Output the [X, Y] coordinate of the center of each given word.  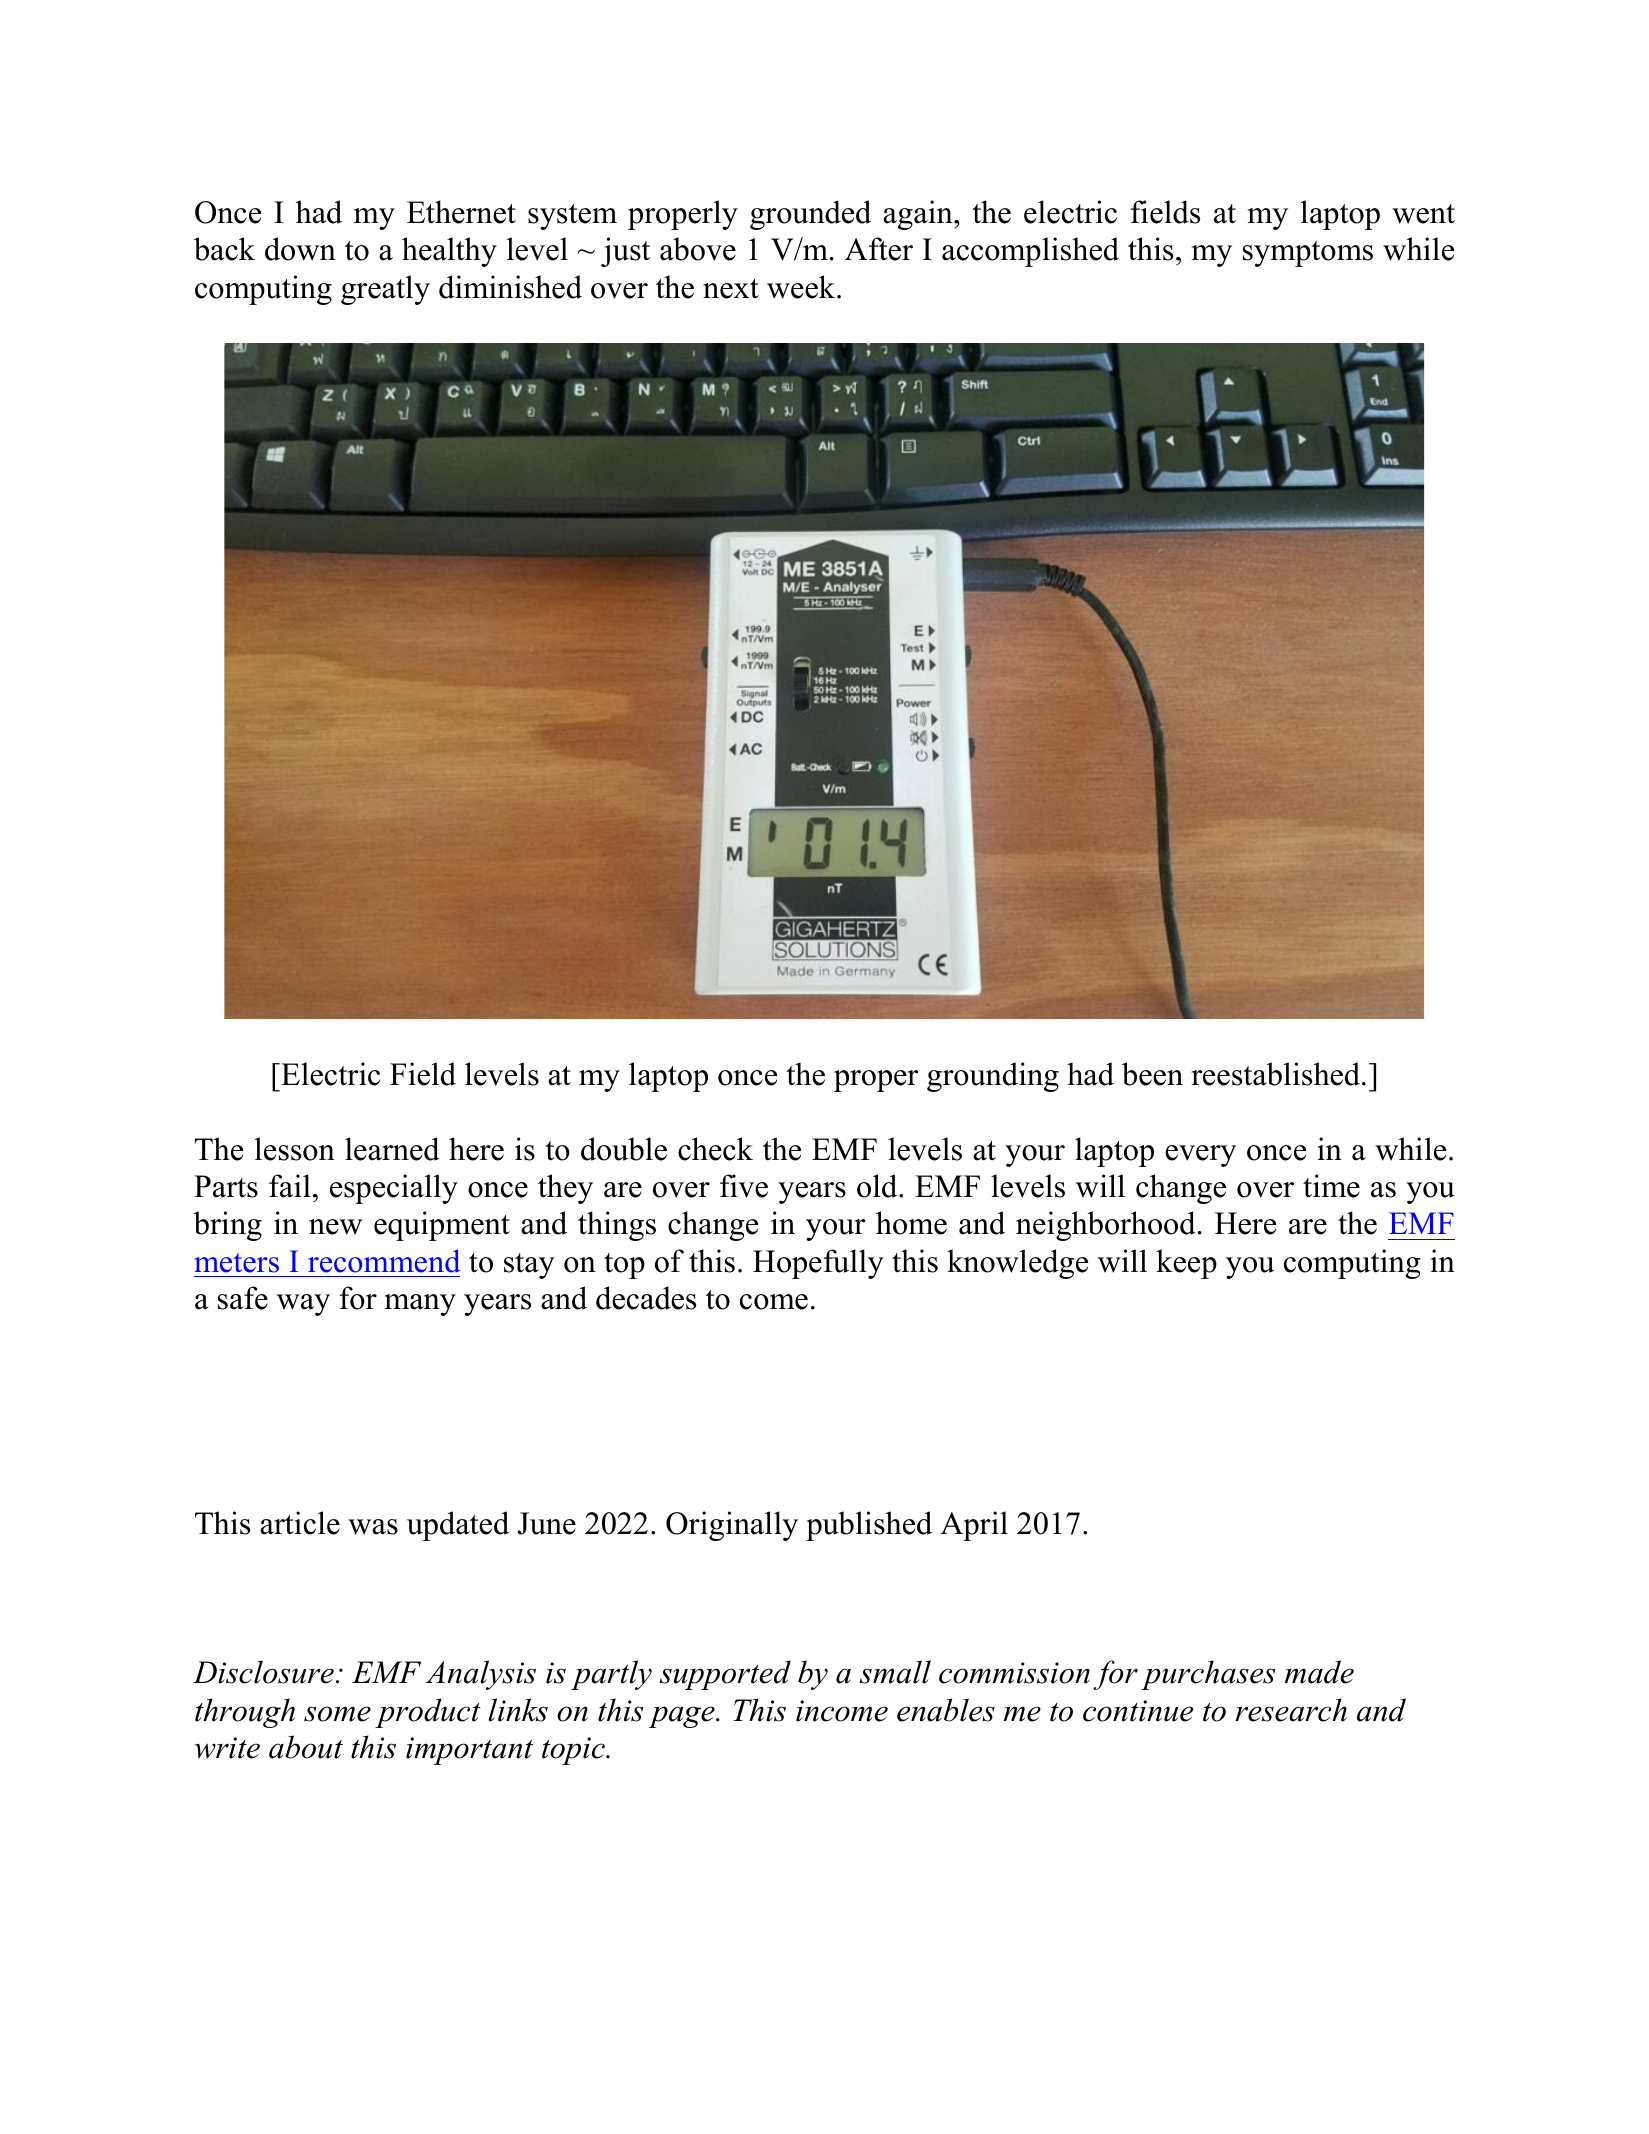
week [802, 287]
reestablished [1277, 1074]
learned [392, 1149]
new [335, 1227]
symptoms [1308, 254]
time [1331, 1186]
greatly [385, 290]
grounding [993, 1077]
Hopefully [818, 1264]
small [895, 1672]
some [337, 1714]
